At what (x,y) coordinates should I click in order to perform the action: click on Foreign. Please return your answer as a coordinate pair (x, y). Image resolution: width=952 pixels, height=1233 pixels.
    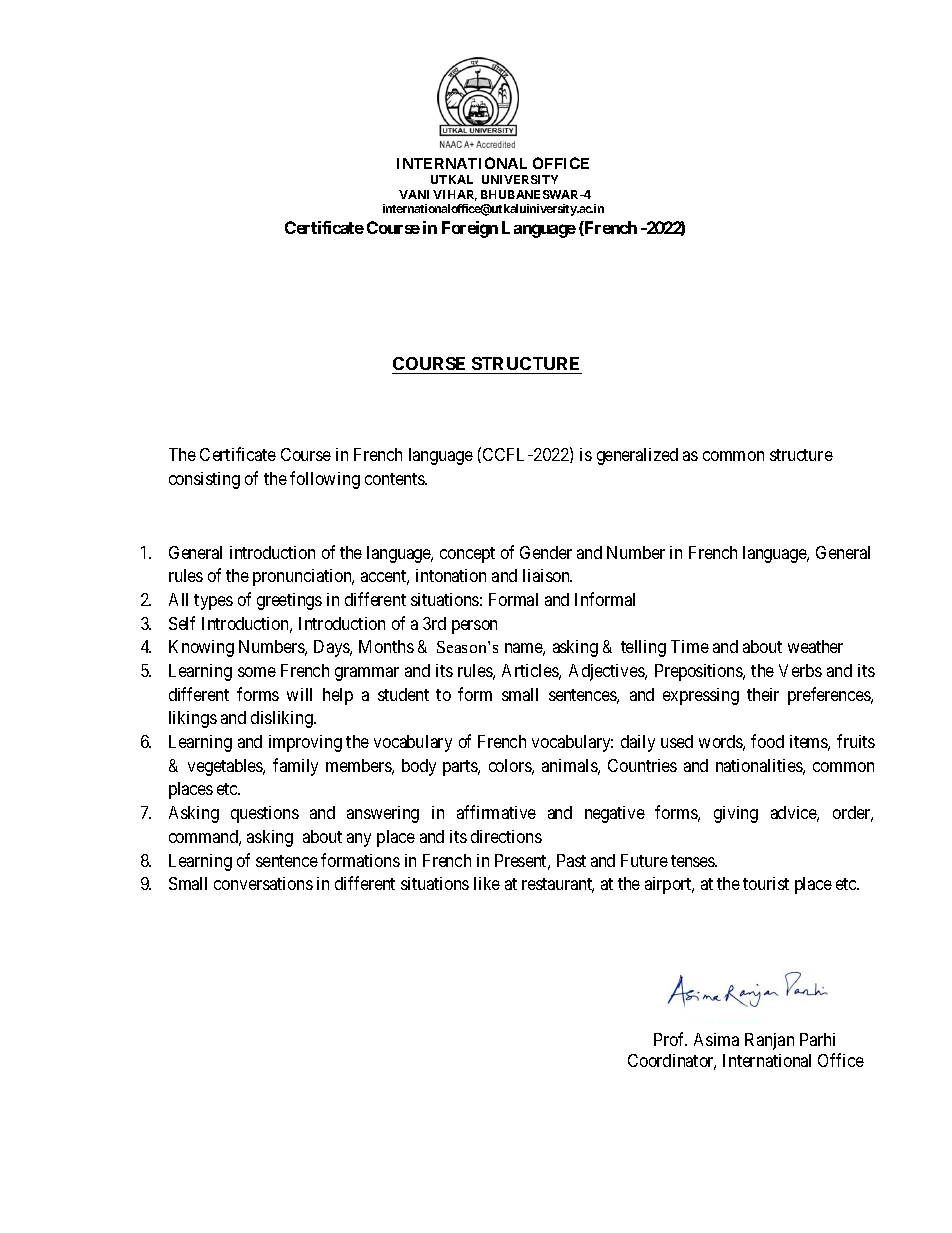
    Looking at the image, I should click on (470, 229).
